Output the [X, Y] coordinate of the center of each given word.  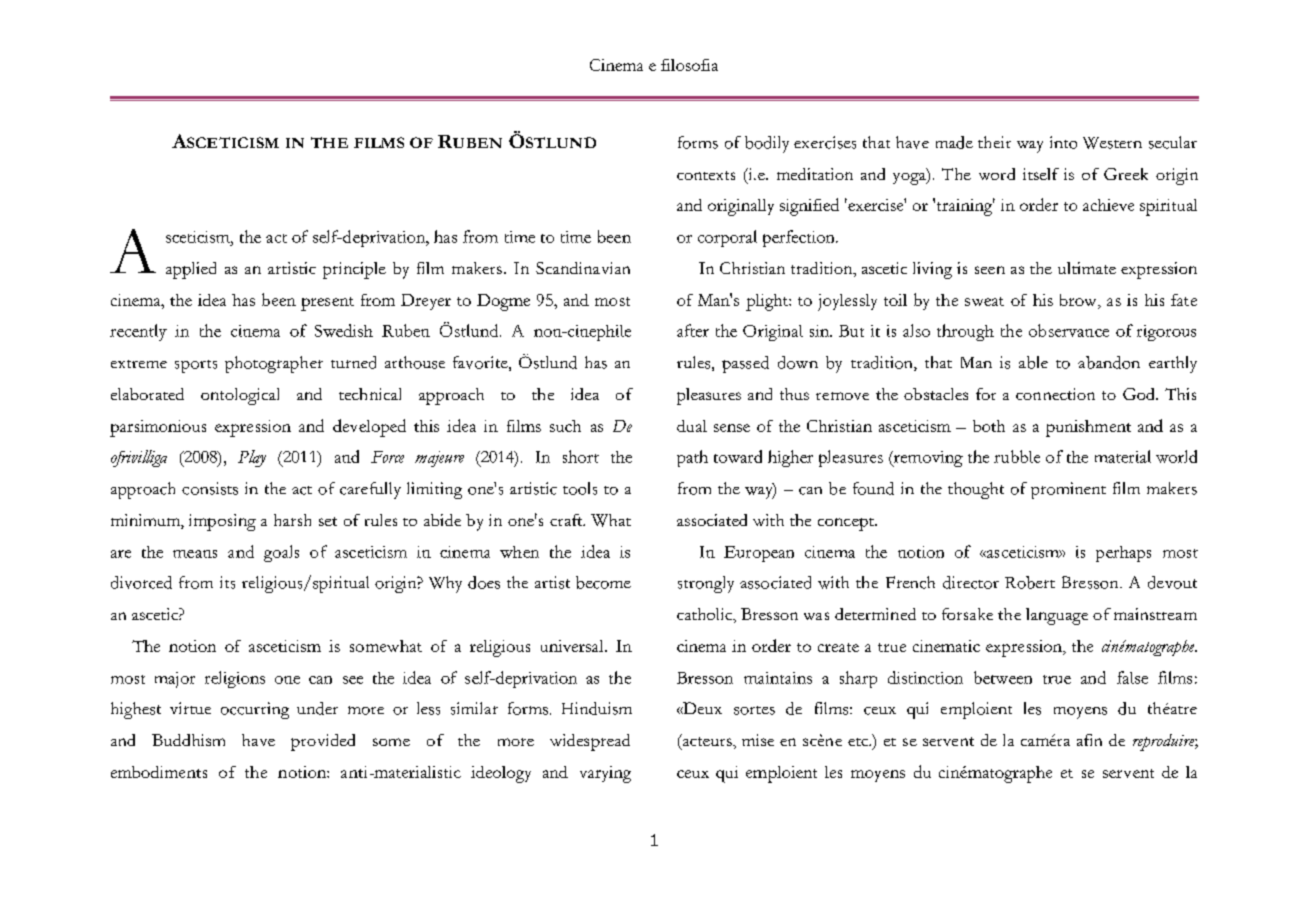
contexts [706, 175]
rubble [1017, 456]
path [692, 458]
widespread [590, 742]
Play [252, 458]
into [1063, 142]
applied [191, 270]
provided [323, 742]
